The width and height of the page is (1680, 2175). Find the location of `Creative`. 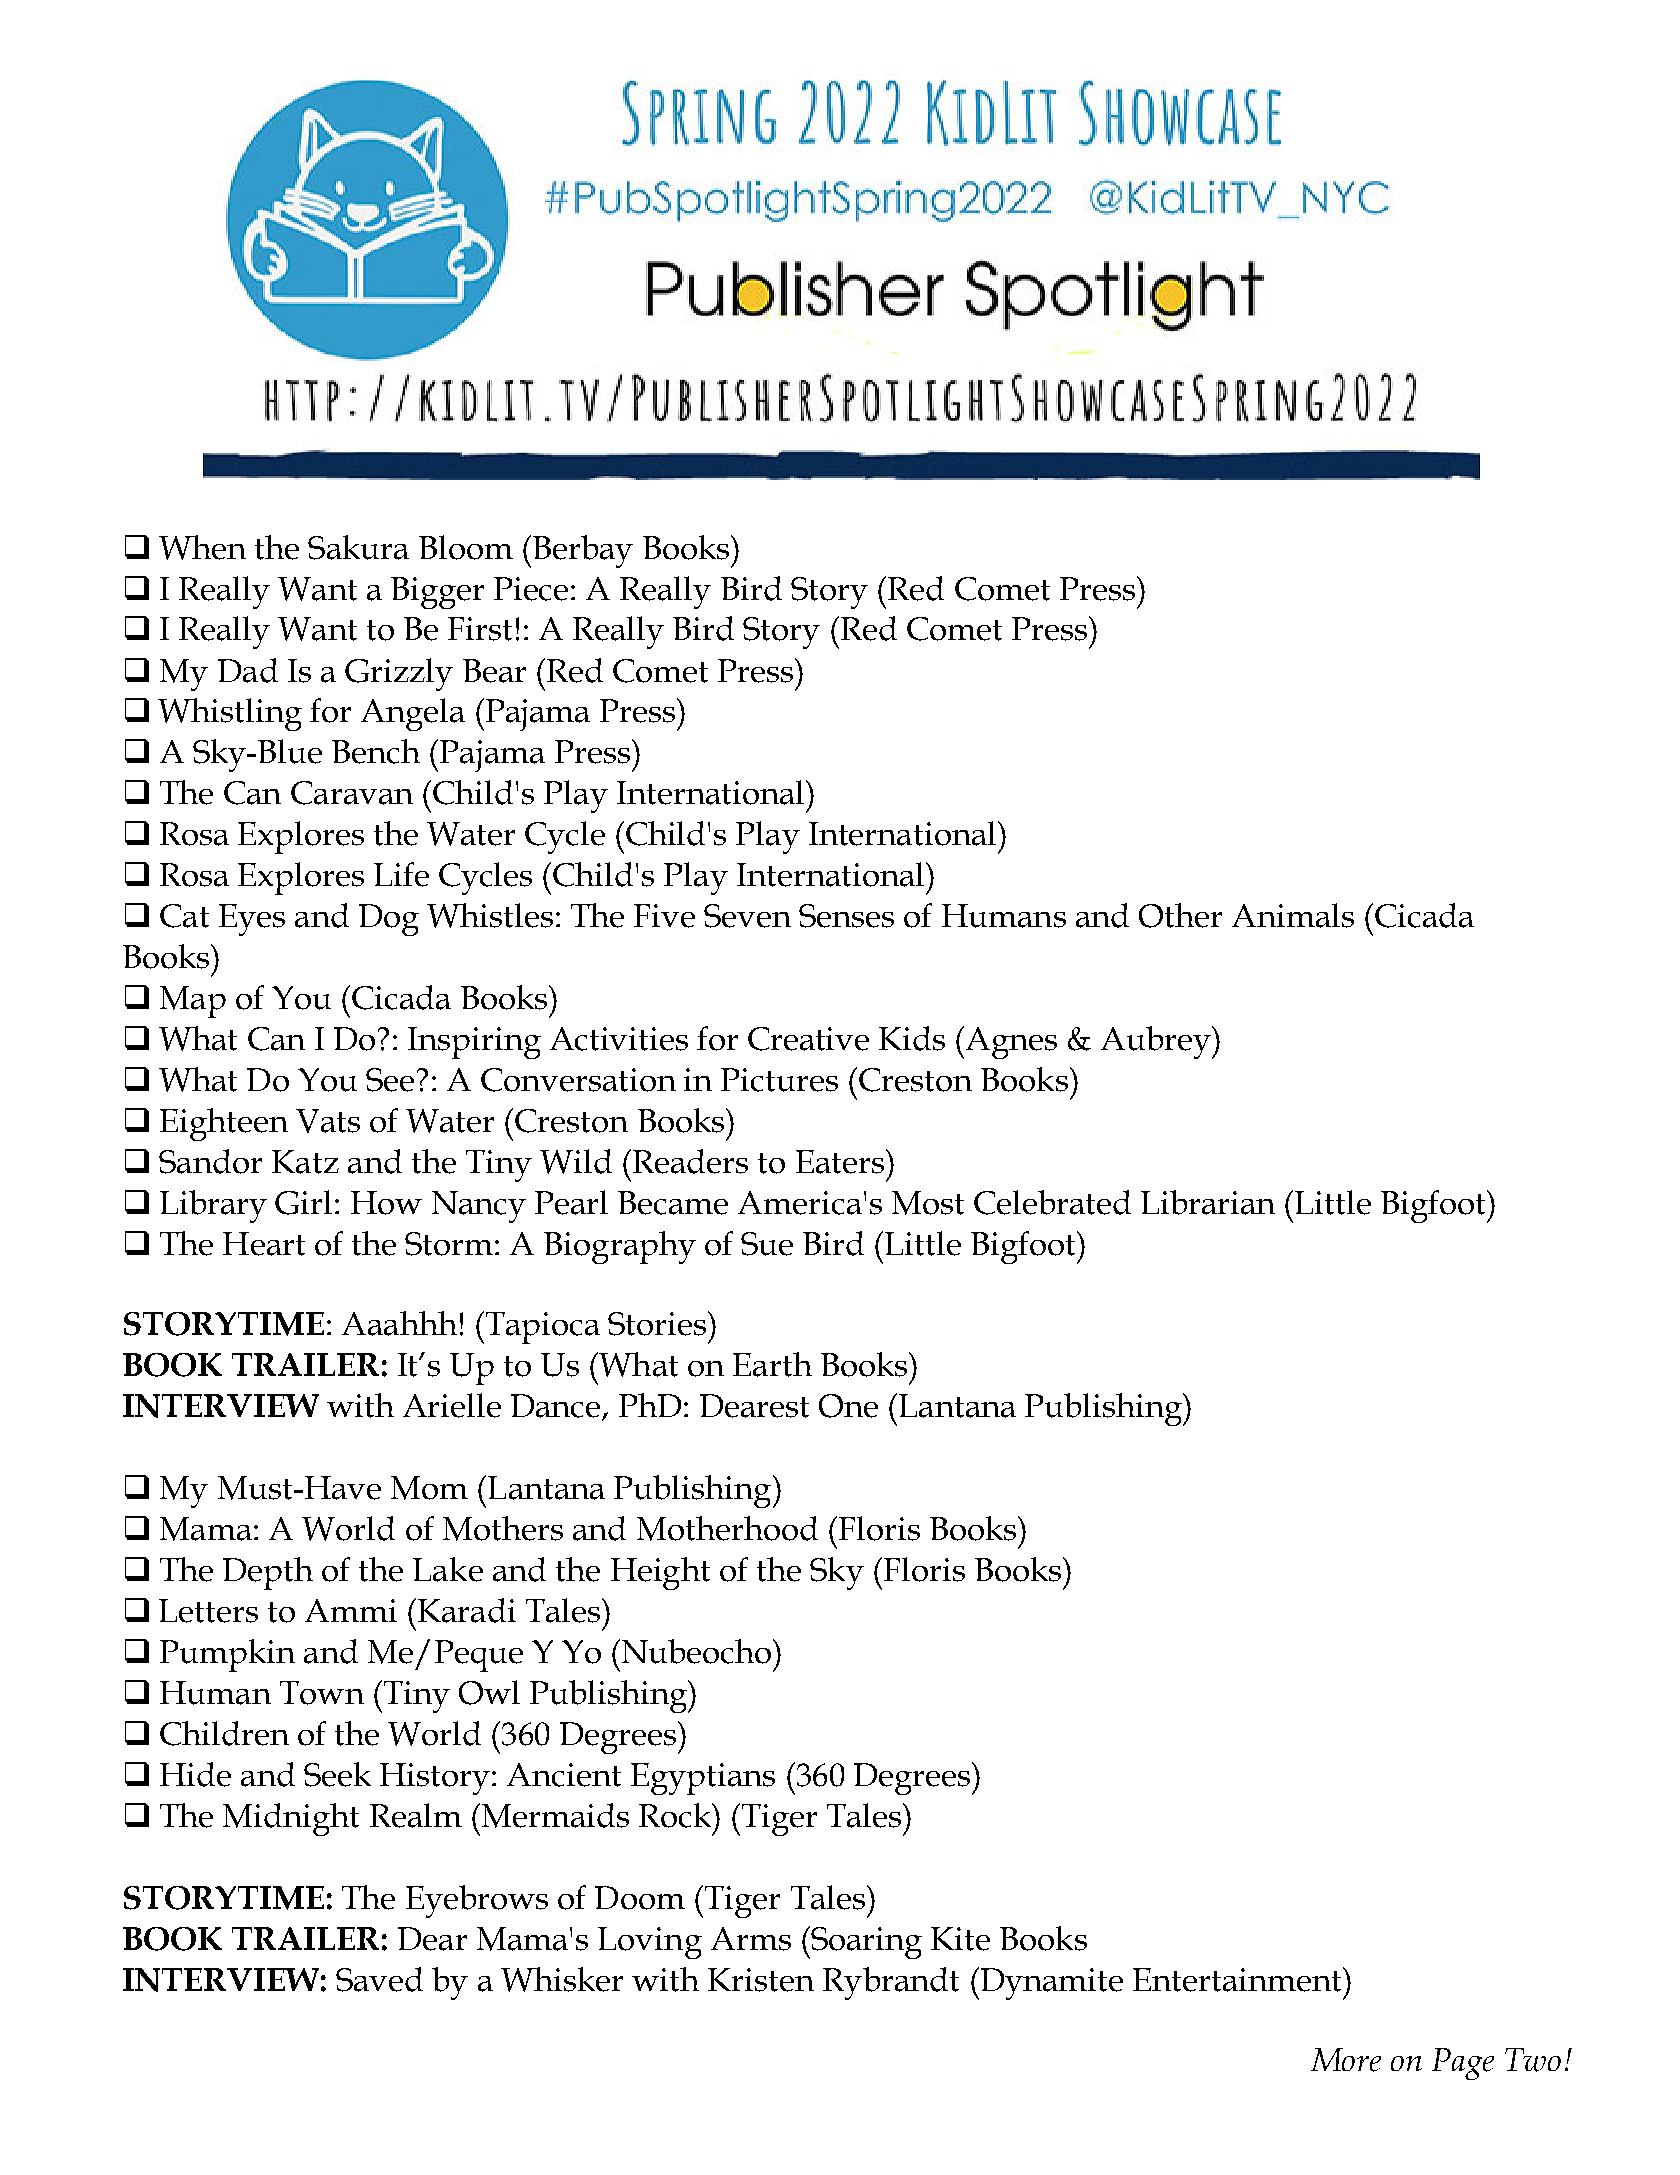

Creative is located at coordinates (808, 1039).
